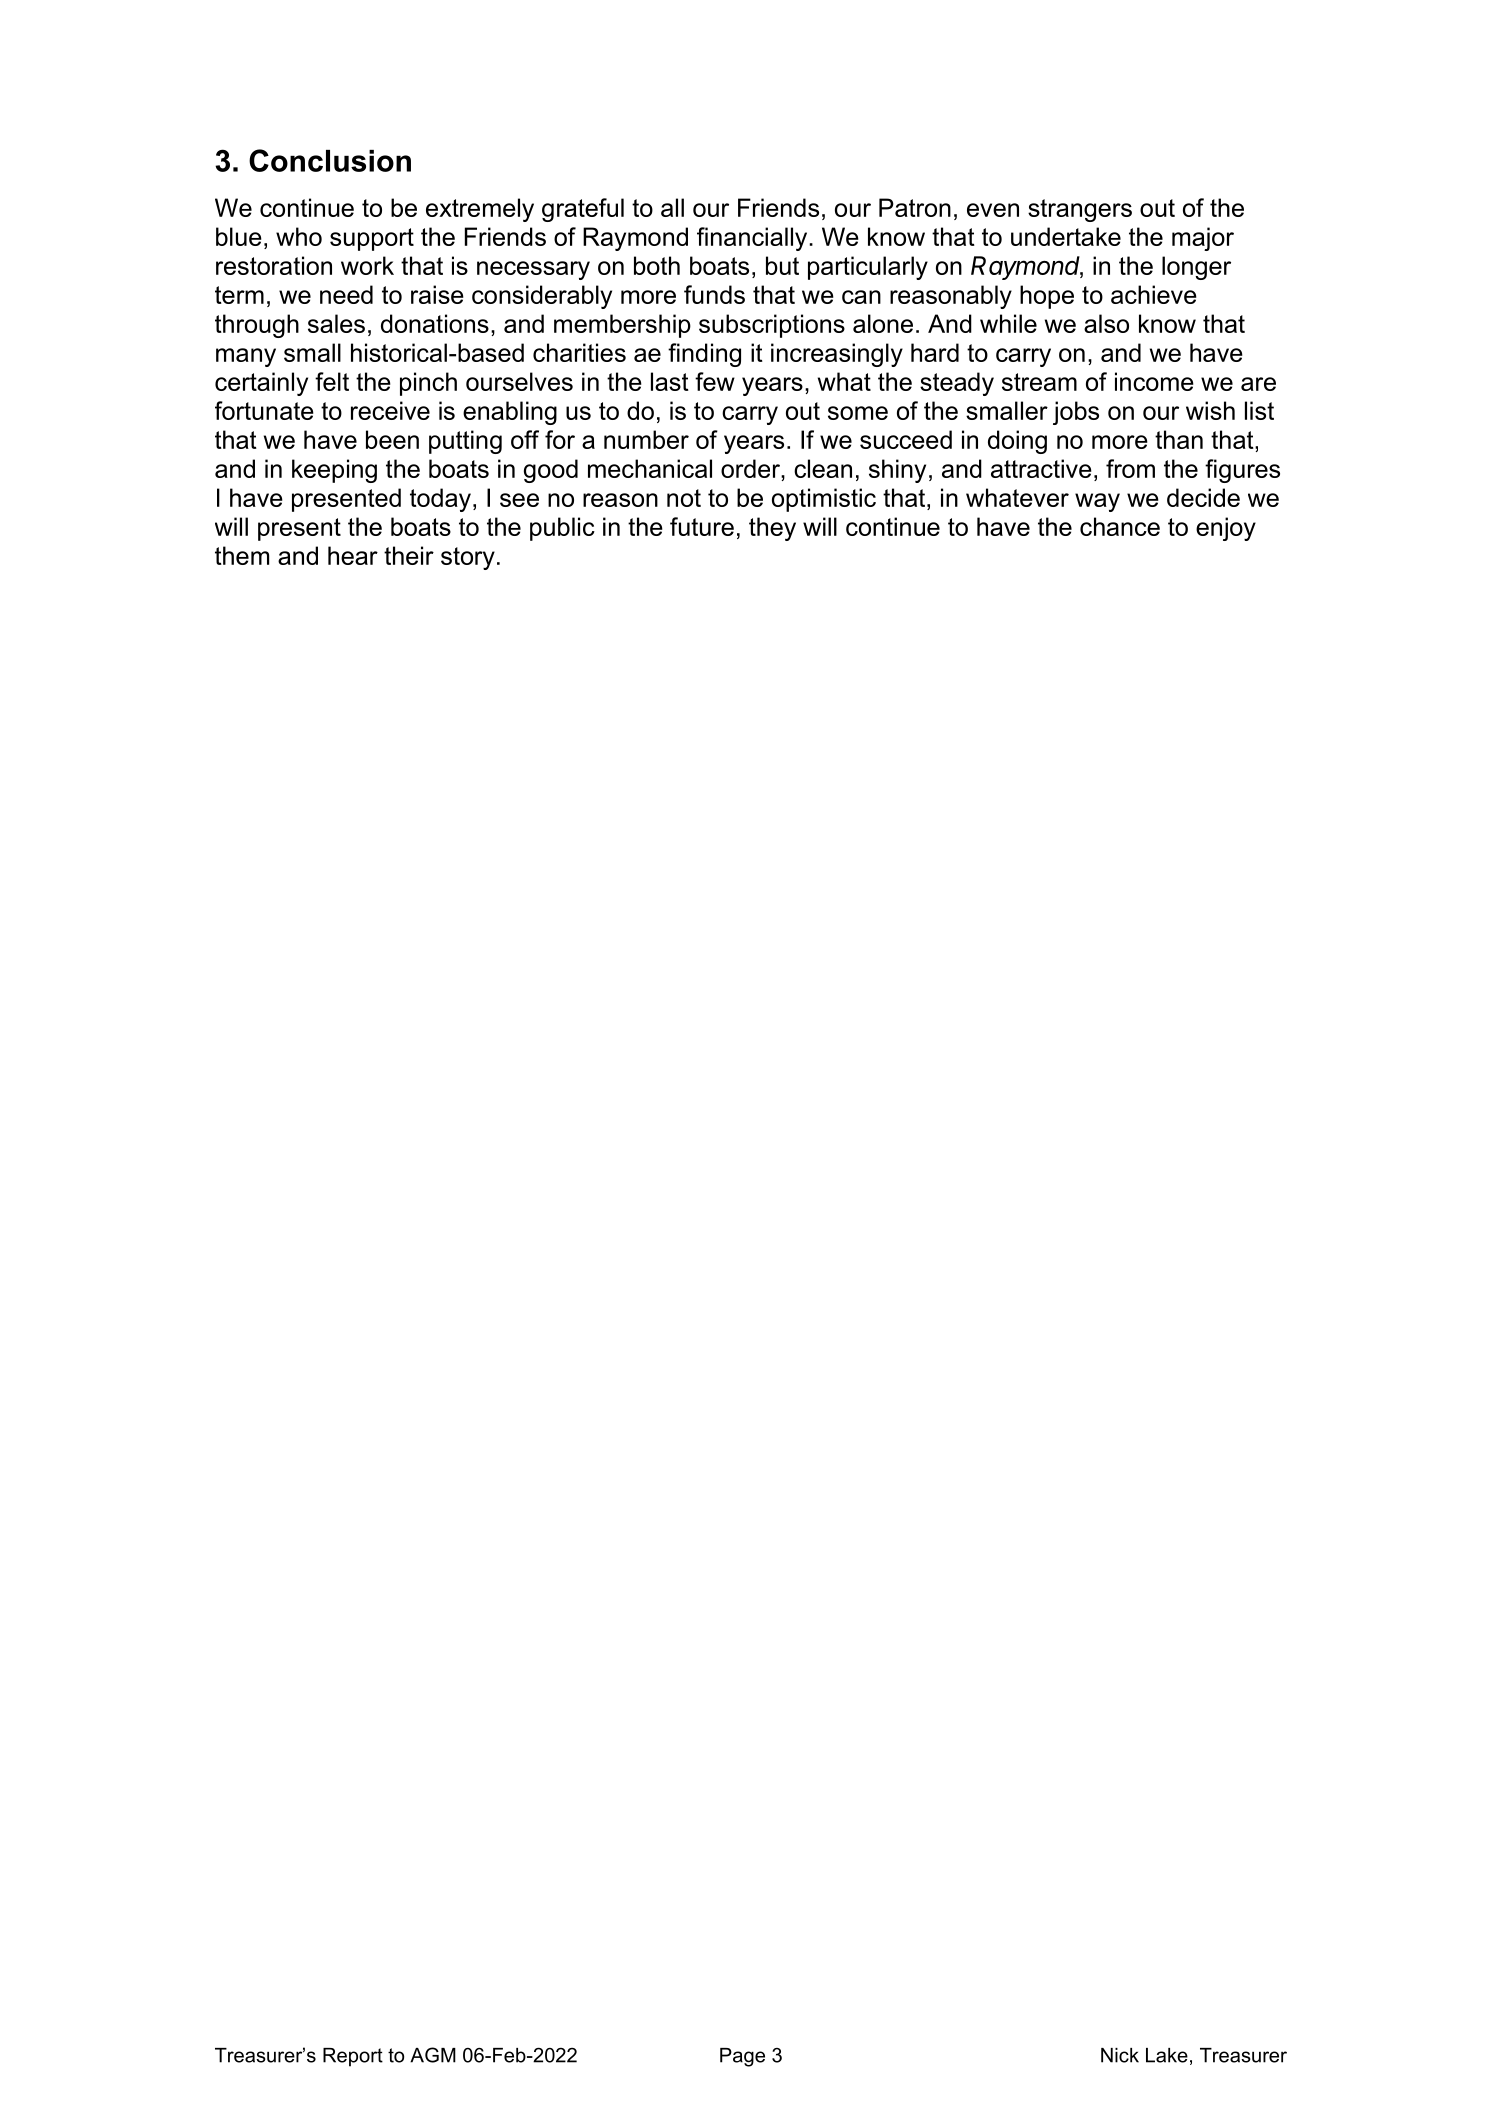 The image size is (1501, 2124). I want to click on hear, so click(353, 555).
